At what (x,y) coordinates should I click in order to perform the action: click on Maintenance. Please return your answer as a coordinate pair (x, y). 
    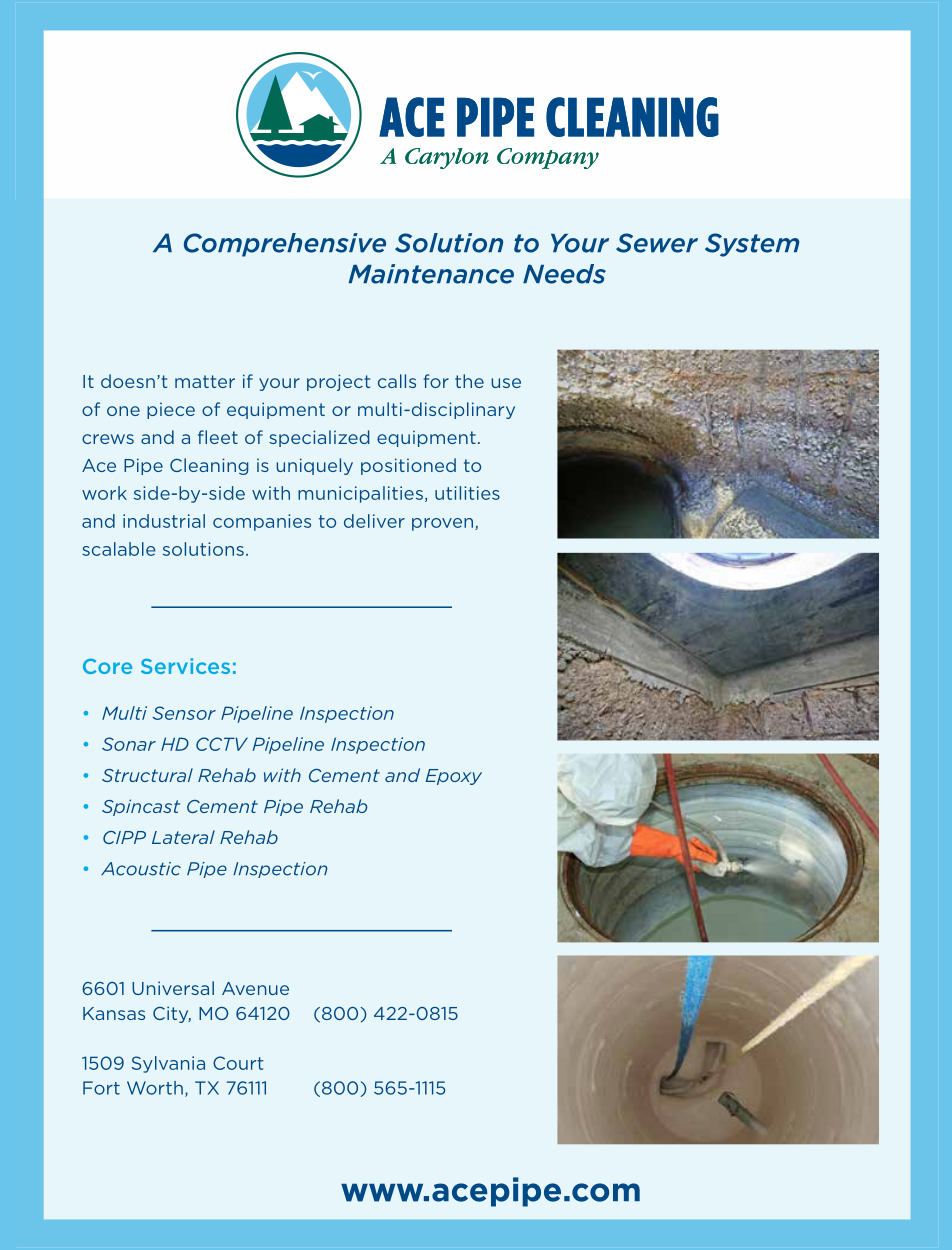
    Looking at the image, I should click on (431, 274).
